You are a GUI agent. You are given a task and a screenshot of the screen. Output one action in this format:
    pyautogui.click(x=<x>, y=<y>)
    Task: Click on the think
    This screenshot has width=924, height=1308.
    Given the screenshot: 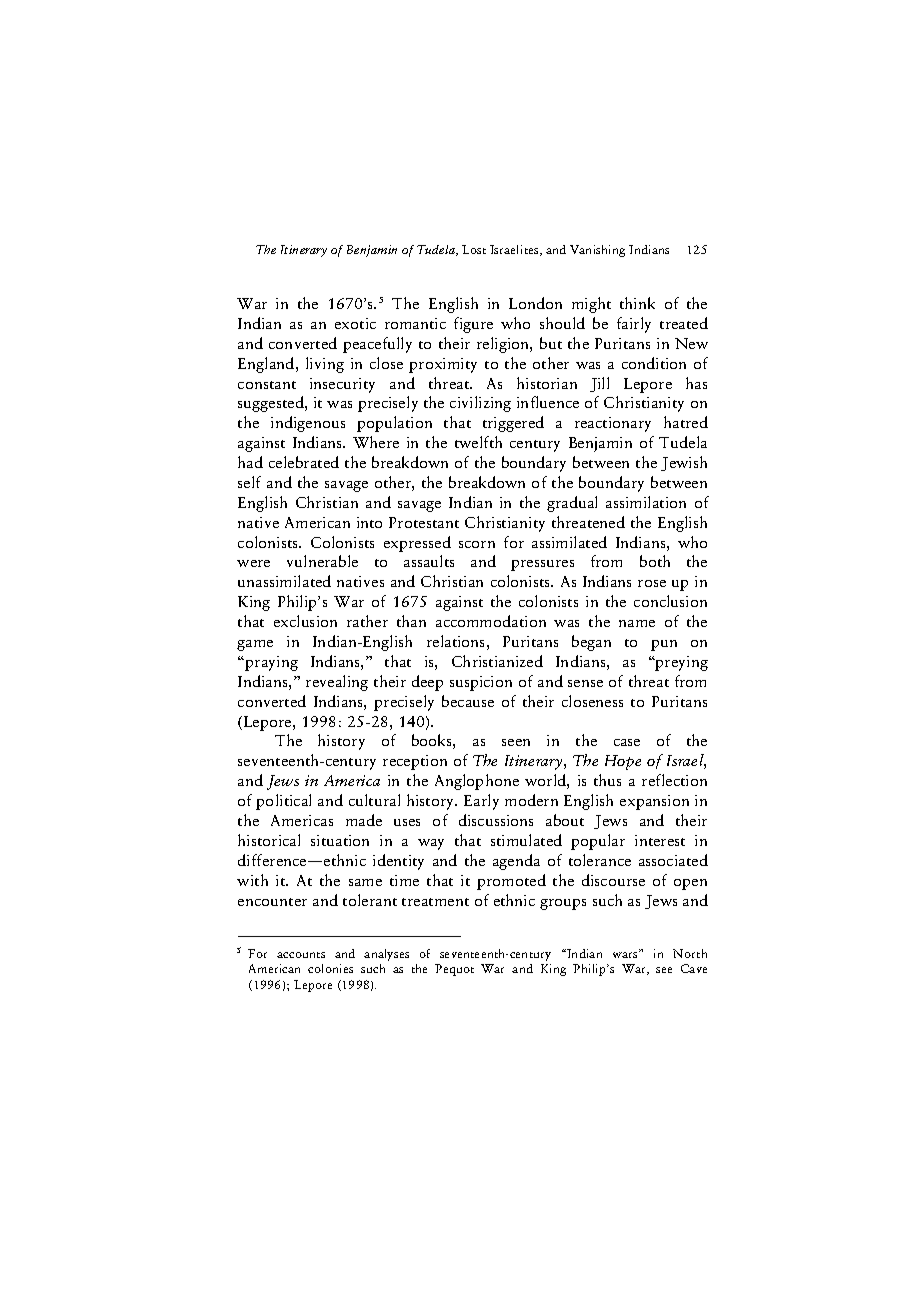 What is the action you would take?
    pyautogui.click(x=637, y=303)
